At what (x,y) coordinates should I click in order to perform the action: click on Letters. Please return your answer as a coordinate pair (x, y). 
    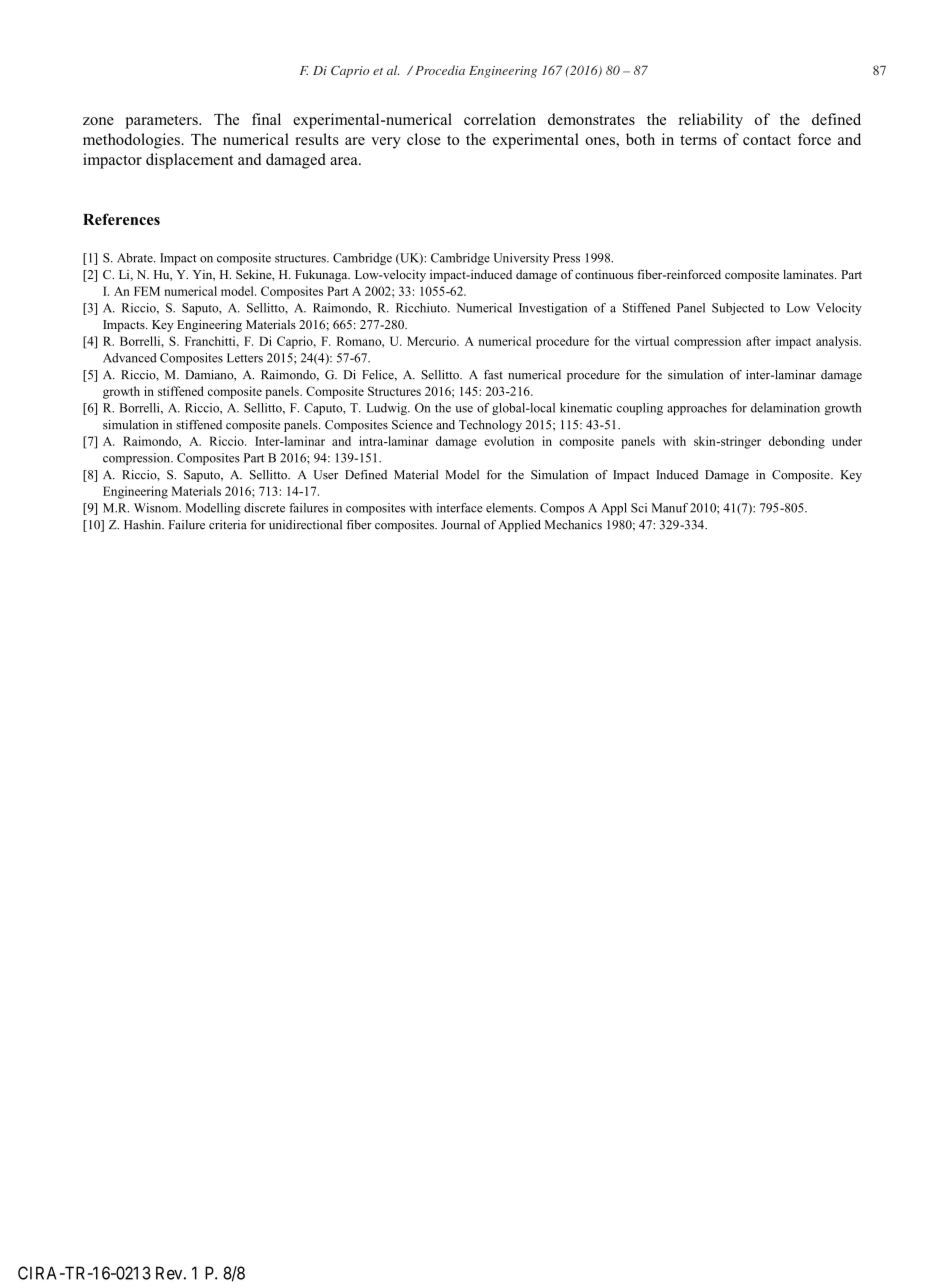
    Looking at the image, I should click on (245, 358).
